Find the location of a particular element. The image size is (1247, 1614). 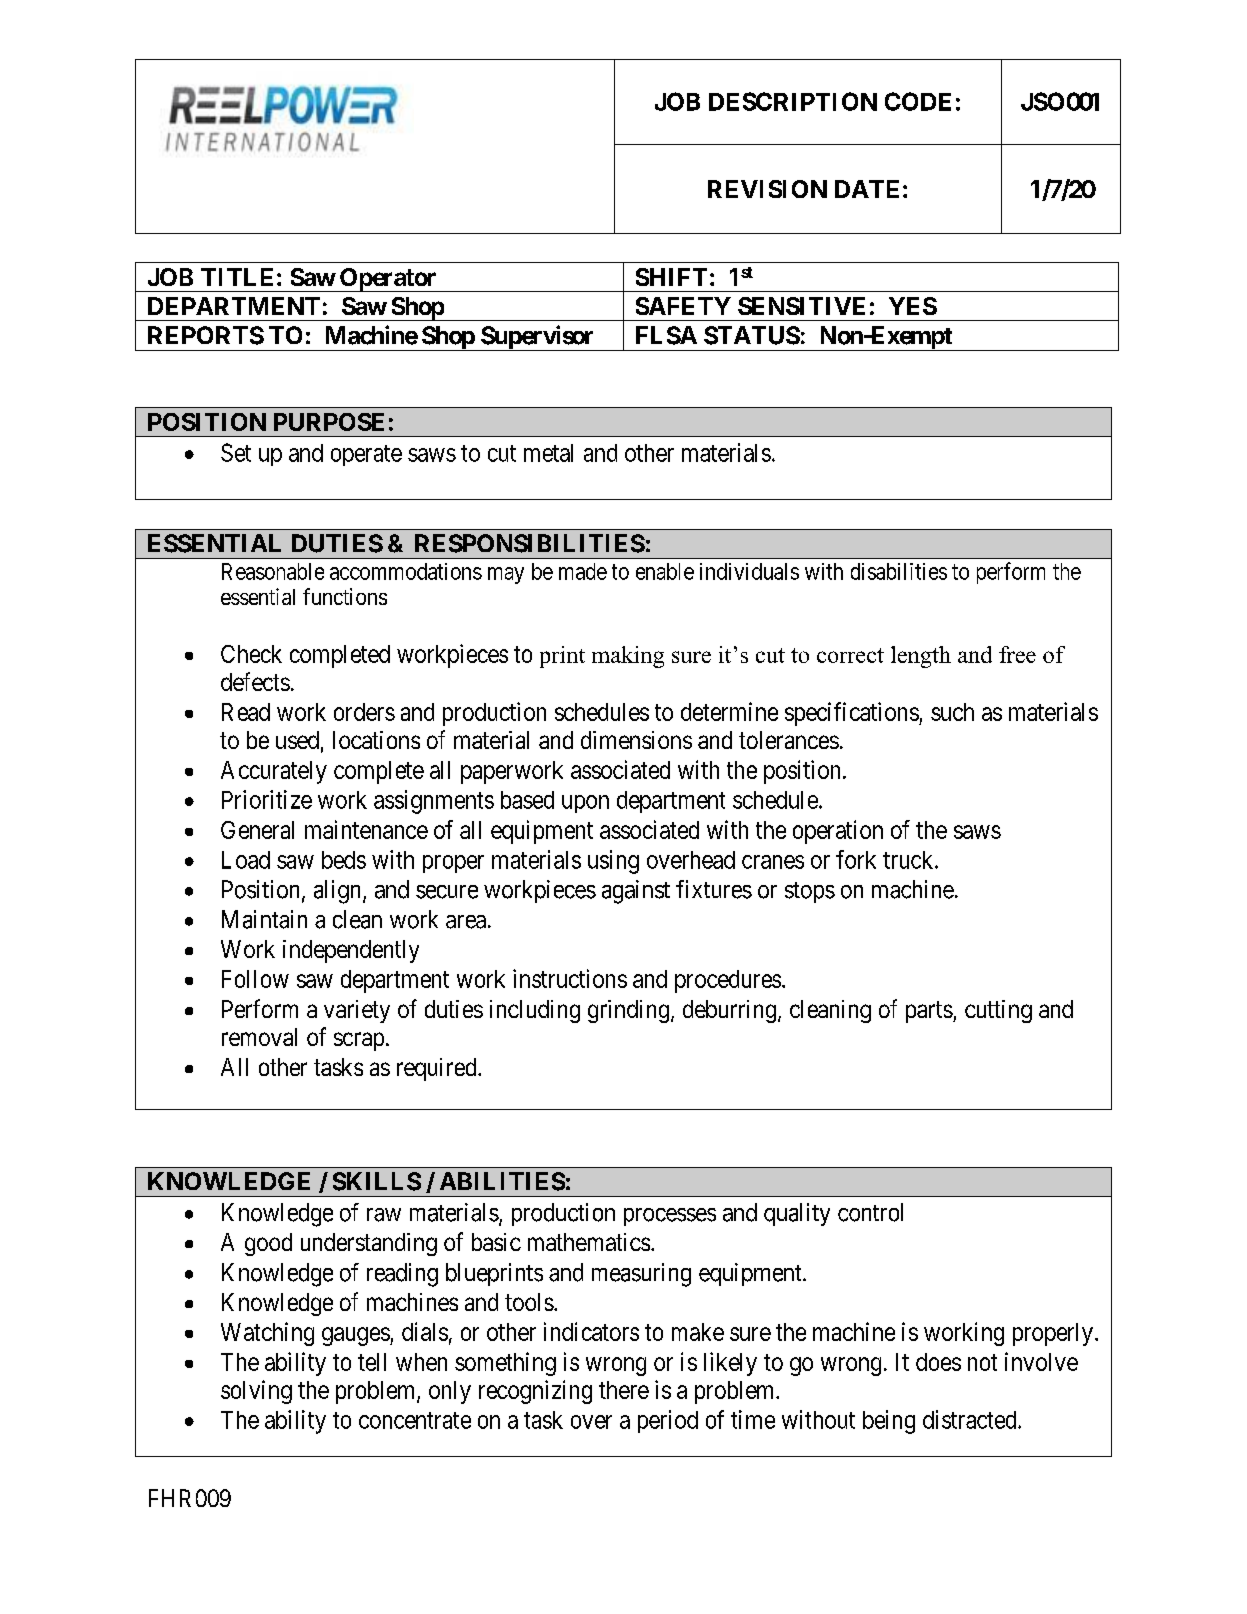

dimensions is located at coordinates (636, 740).
